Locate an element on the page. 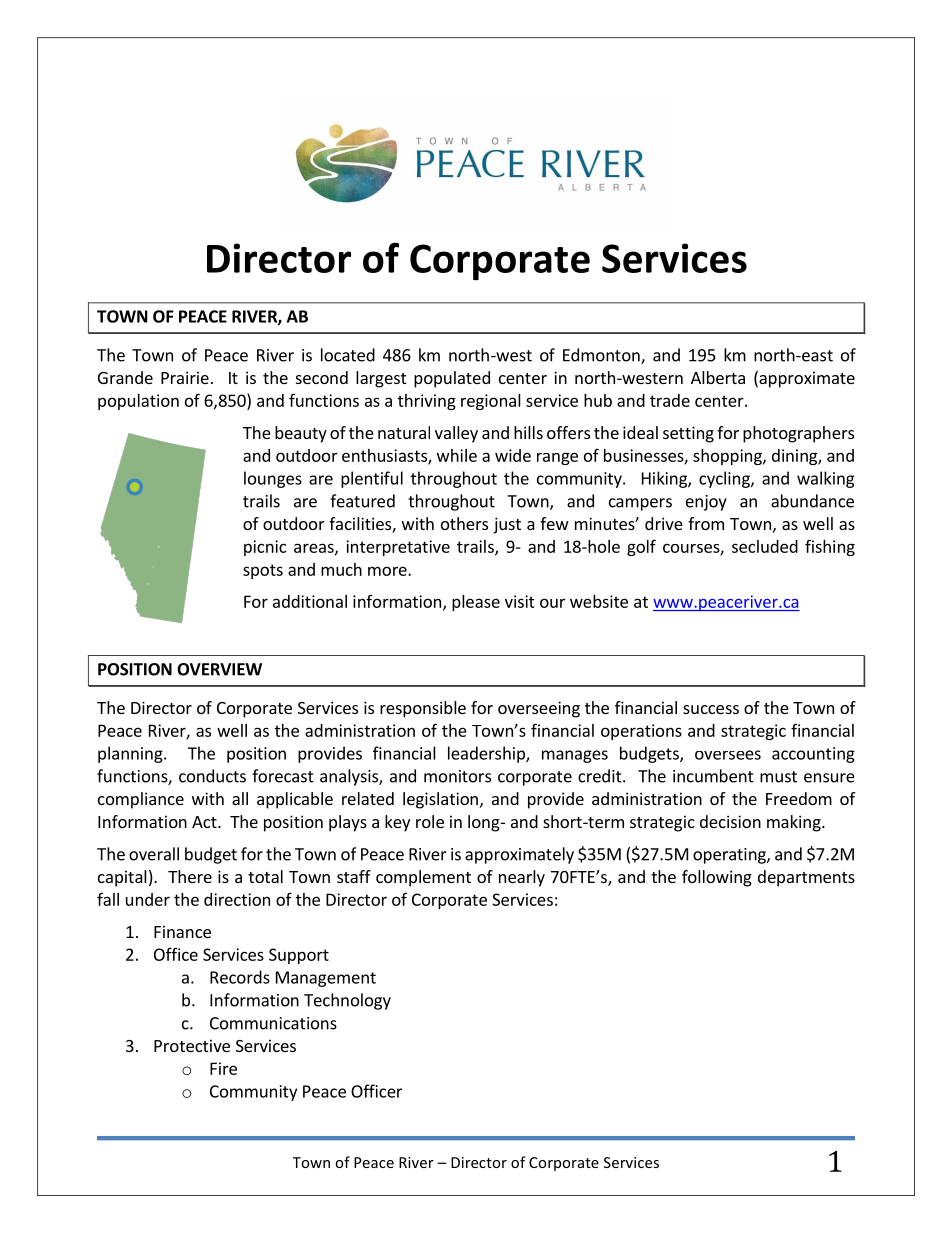 The image size is (952, 1233). populated is located at coordinates (452, 379).
